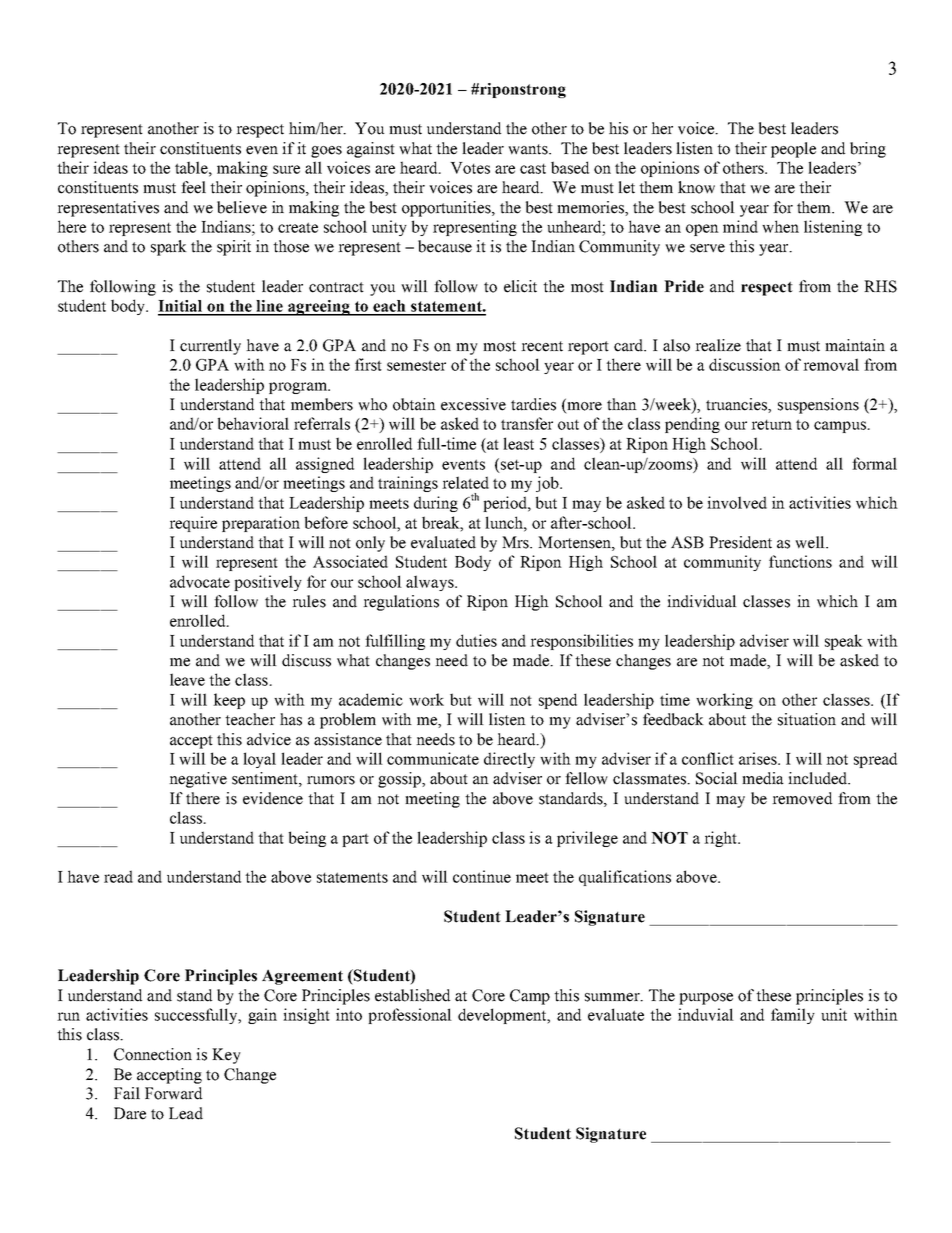 The width and height of the page is (952, 1233). What do you see at coordinates (470, 168) in the page?
I see `Votes` at bounding box center [470, 168].
